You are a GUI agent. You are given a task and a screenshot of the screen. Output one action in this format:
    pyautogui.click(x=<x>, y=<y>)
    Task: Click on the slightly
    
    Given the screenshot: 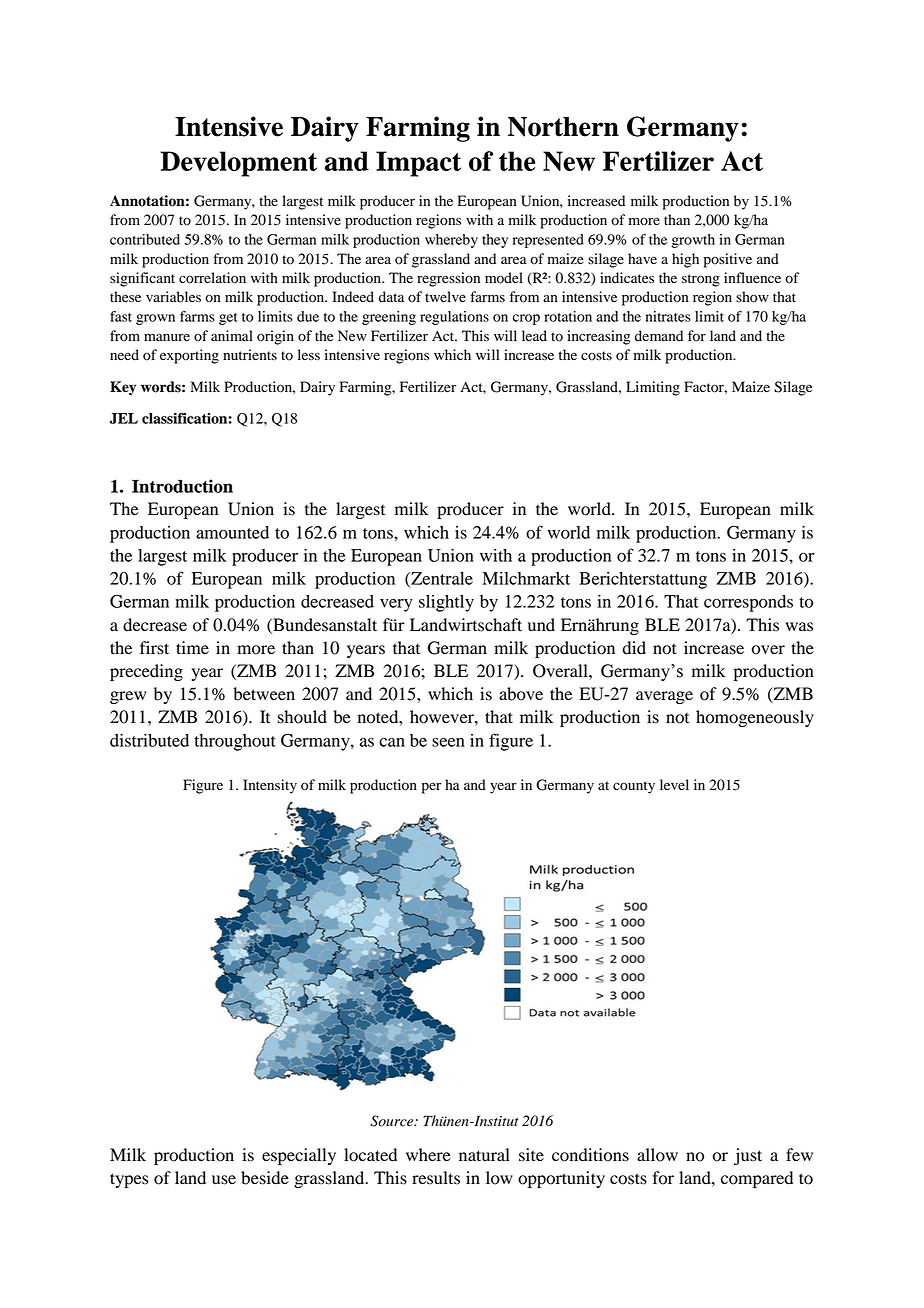 What is the action you would take?
    pyautogui.click(x=446, y=603)
